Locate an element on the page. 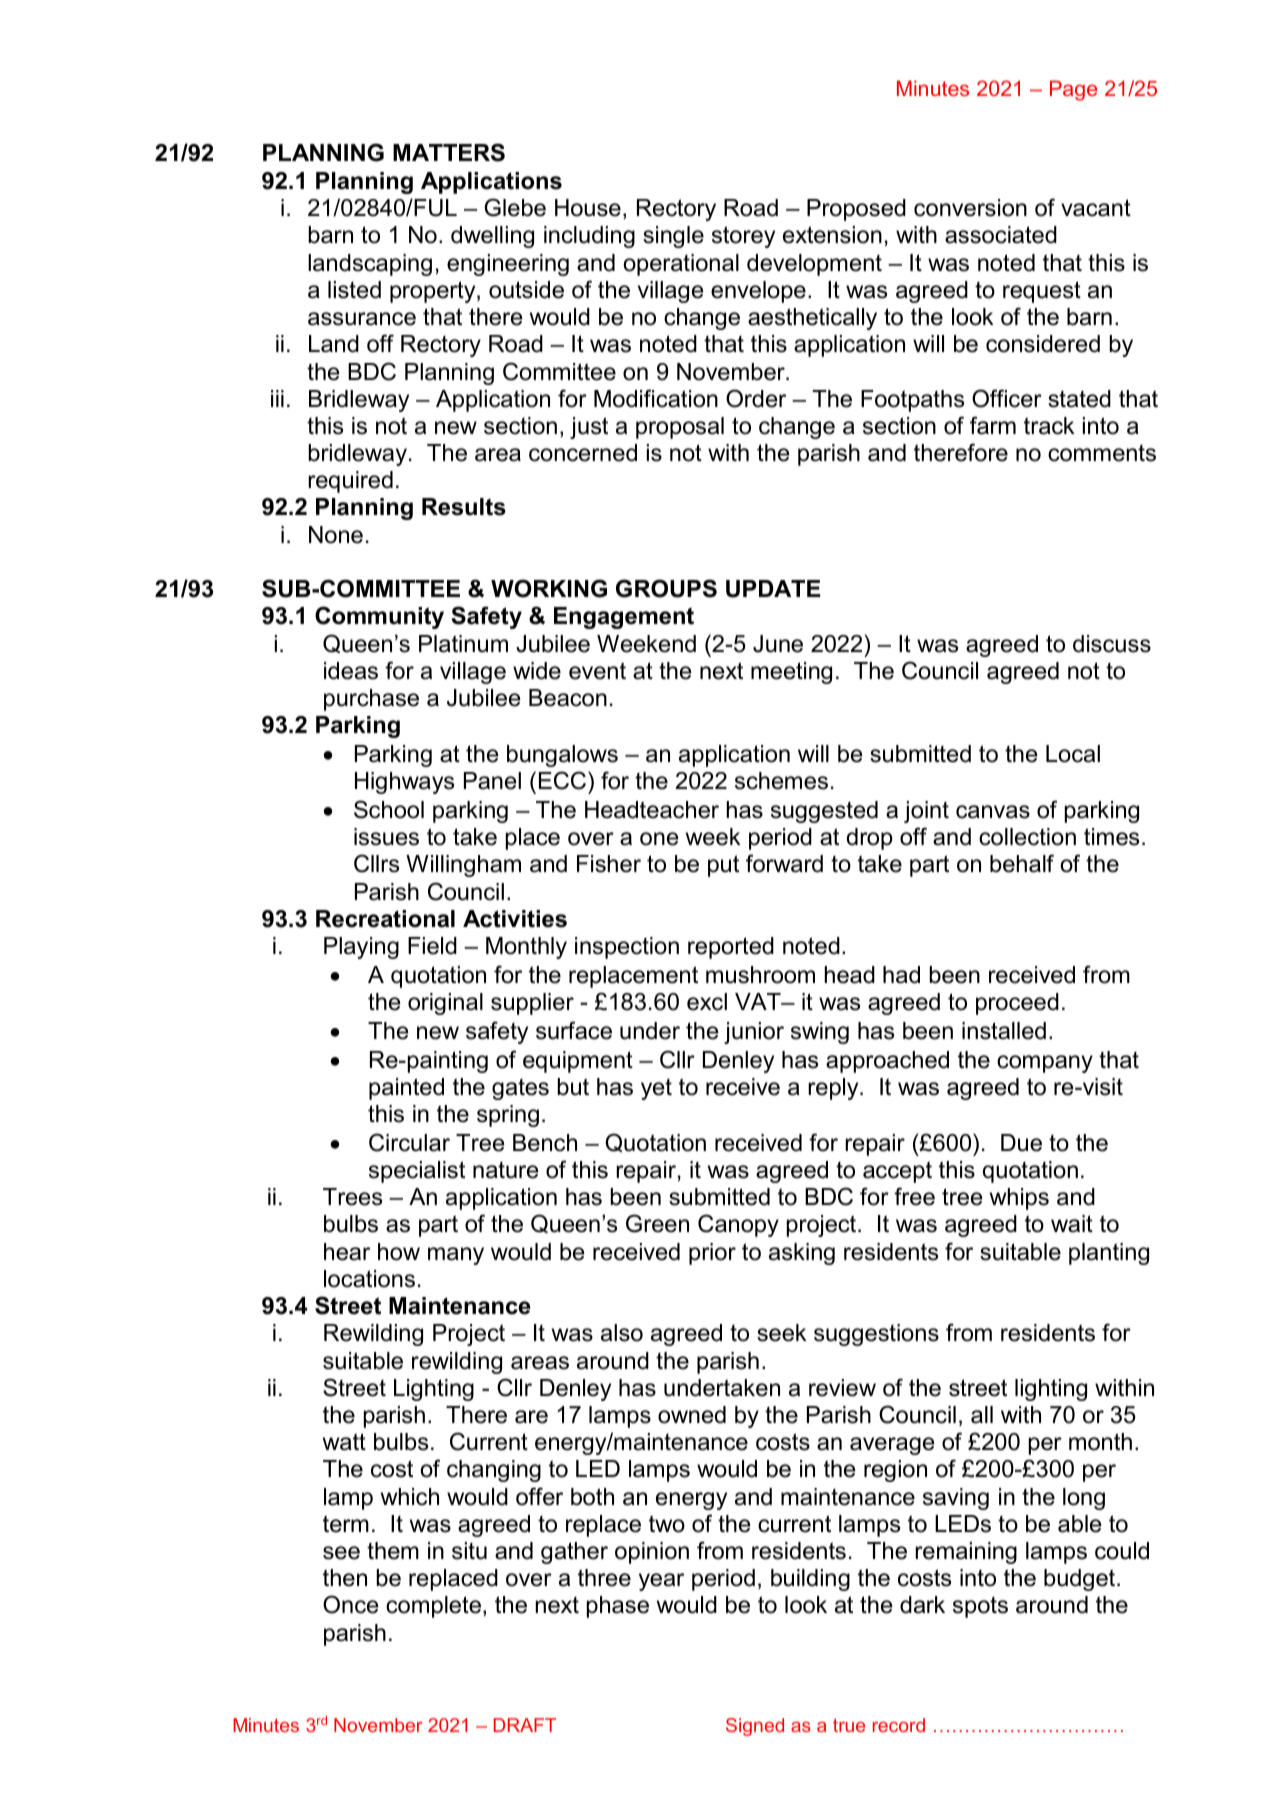  locations is located at coordinates (369, 1279).
